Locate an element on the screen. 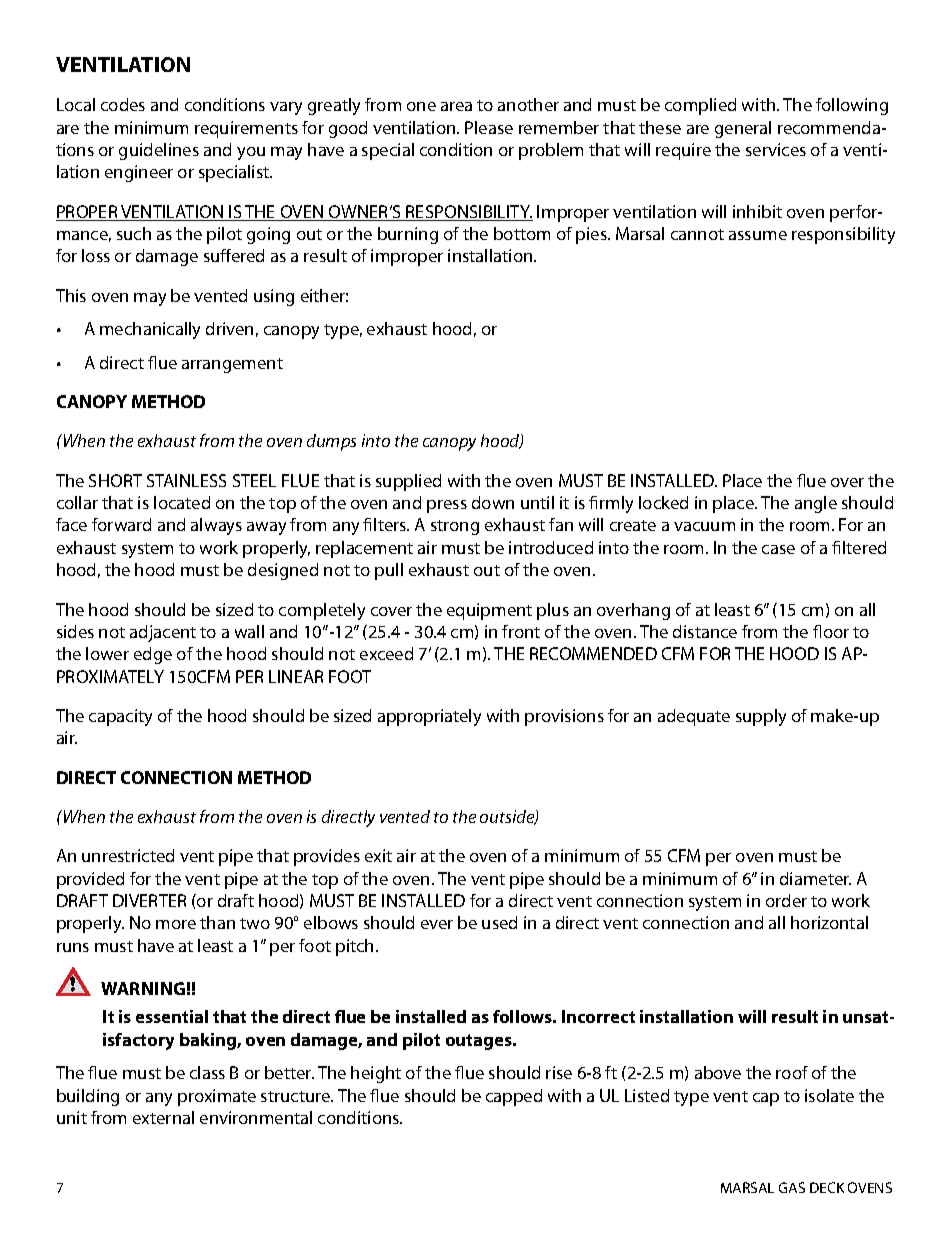  diameter is located at coordinates (815, 878).
